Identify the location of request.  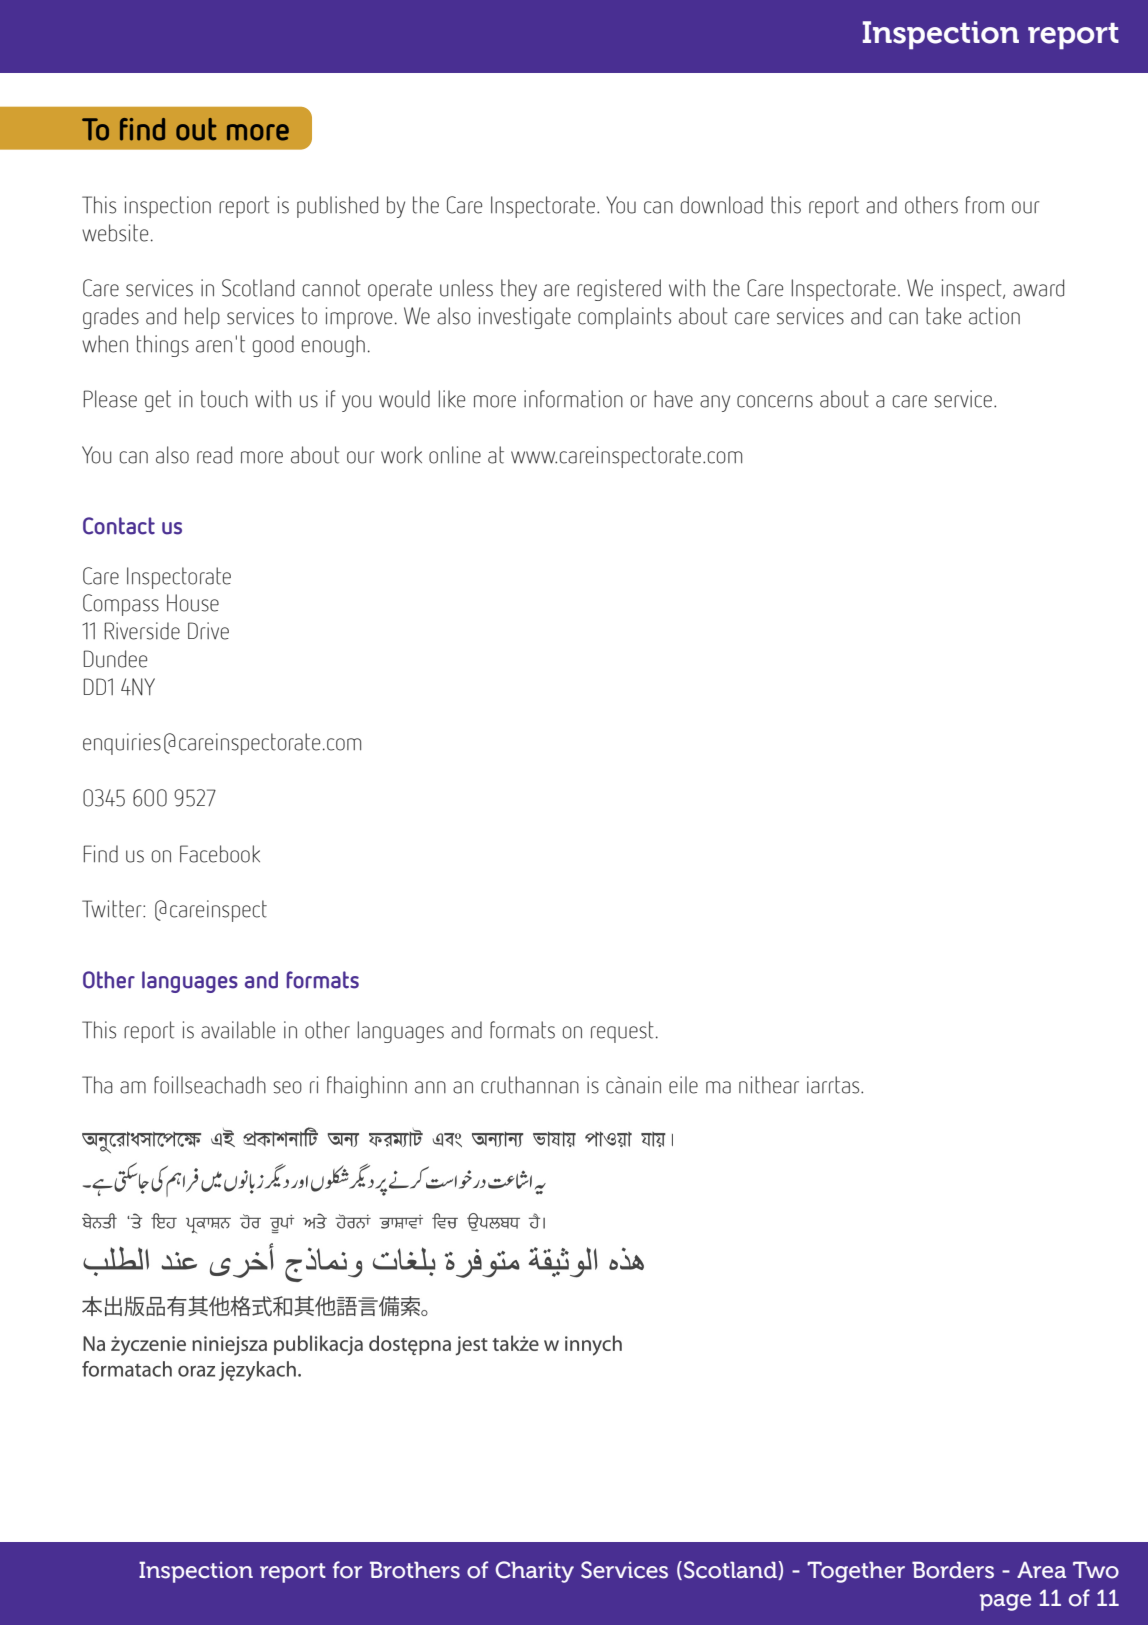
(622, 1032).
